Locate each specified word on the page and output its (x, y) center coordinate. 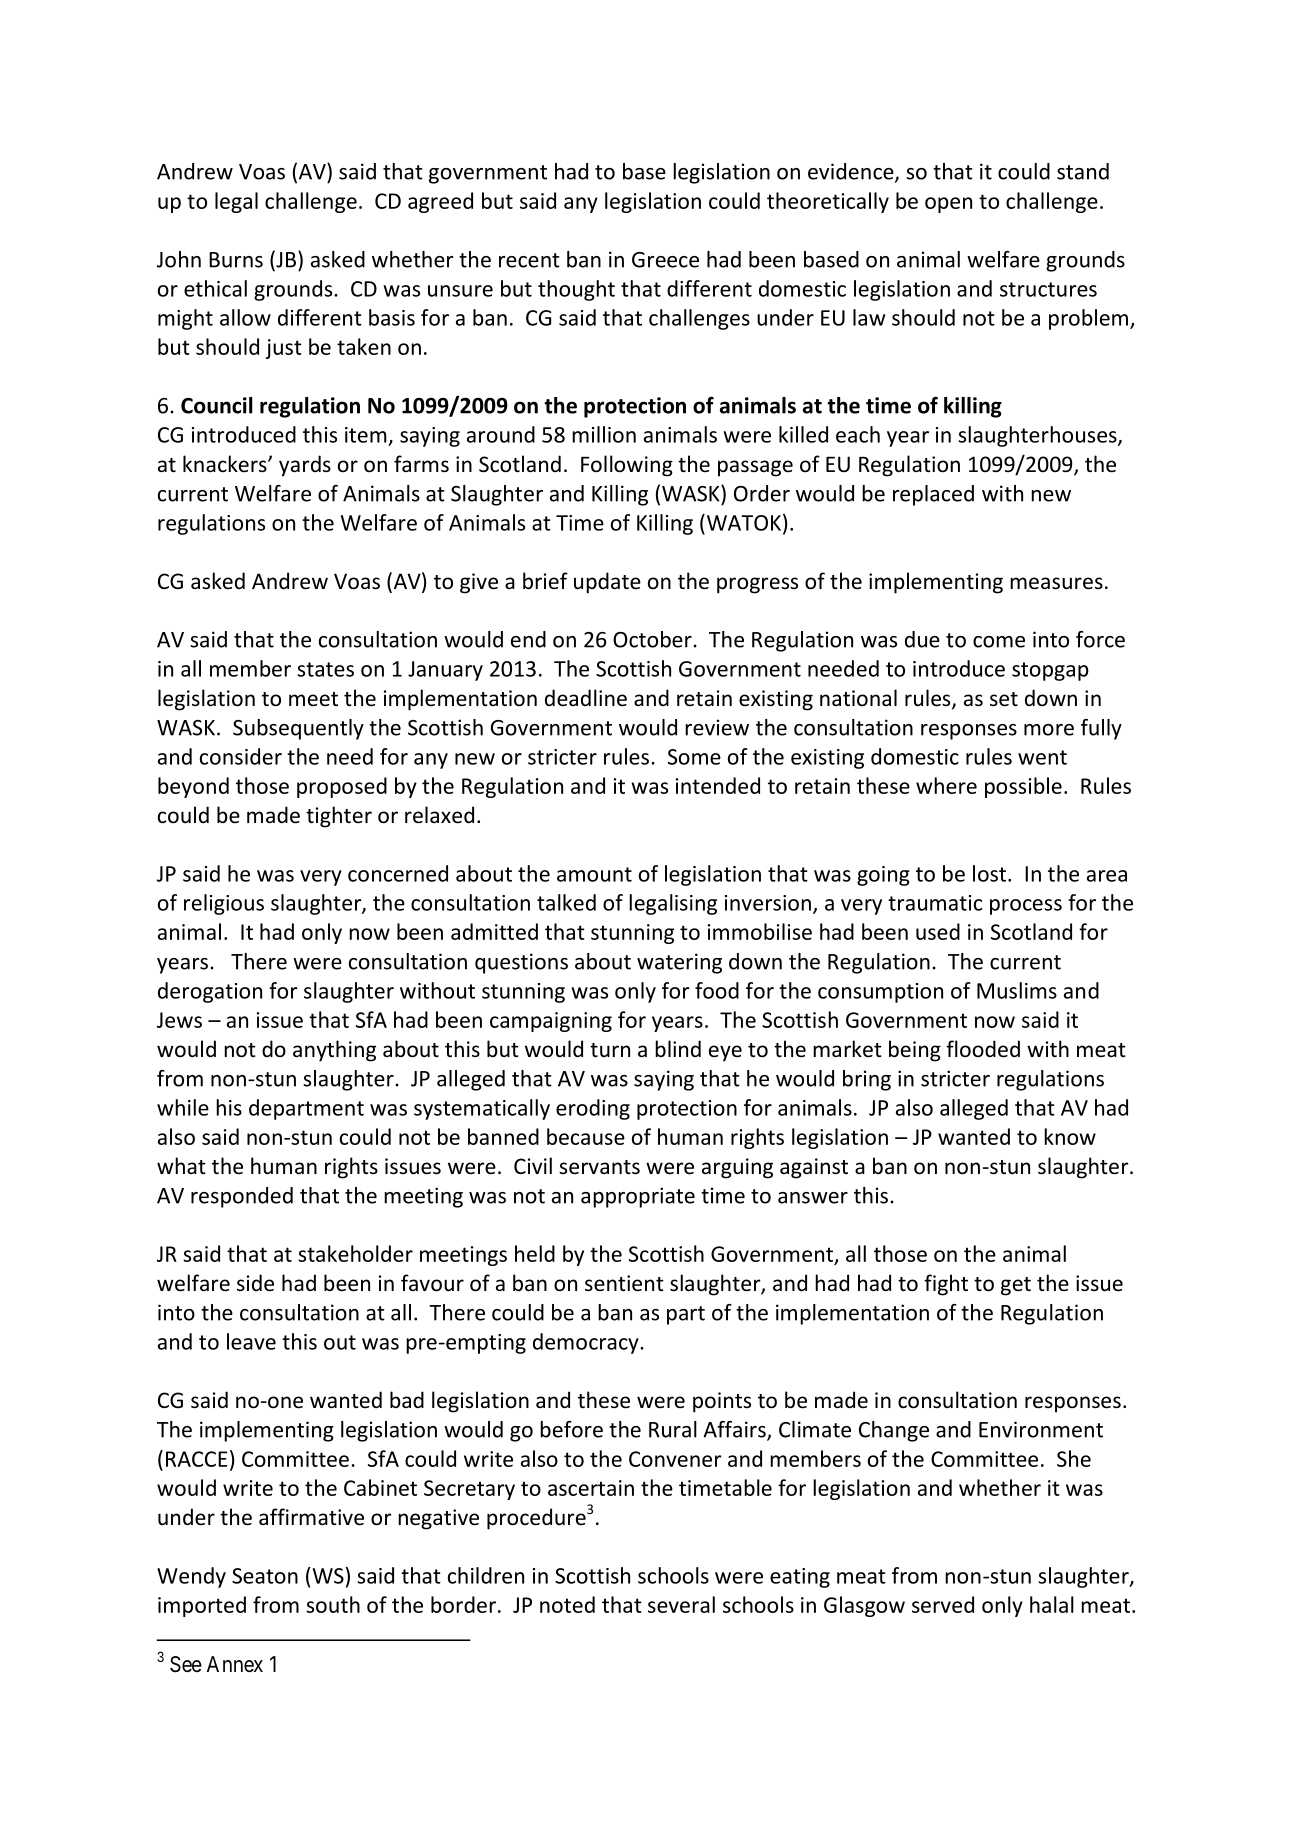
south (333, 1604)
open (948, 205)
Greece (665, 260)
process (1026, 907)
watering (679, 963)
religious (224, 904)
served (943, 1604)
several (681, 1604)
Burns (236, 260)
